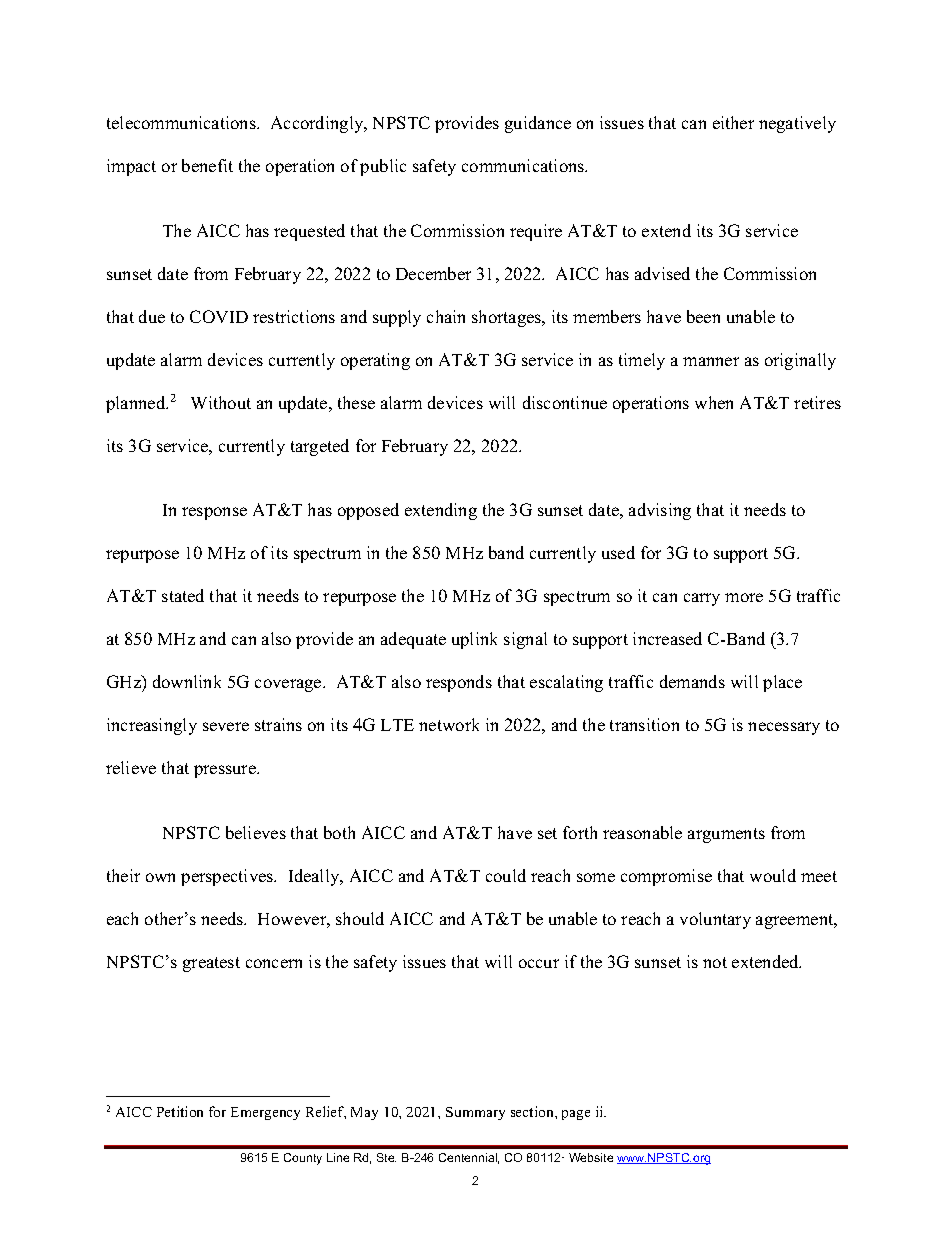 The width and height of the screenshot is (952, 1233). What do you see at coordinates (591, 1157) in the screenshot?
I see `Website` at bounding box center [591, 1157].
